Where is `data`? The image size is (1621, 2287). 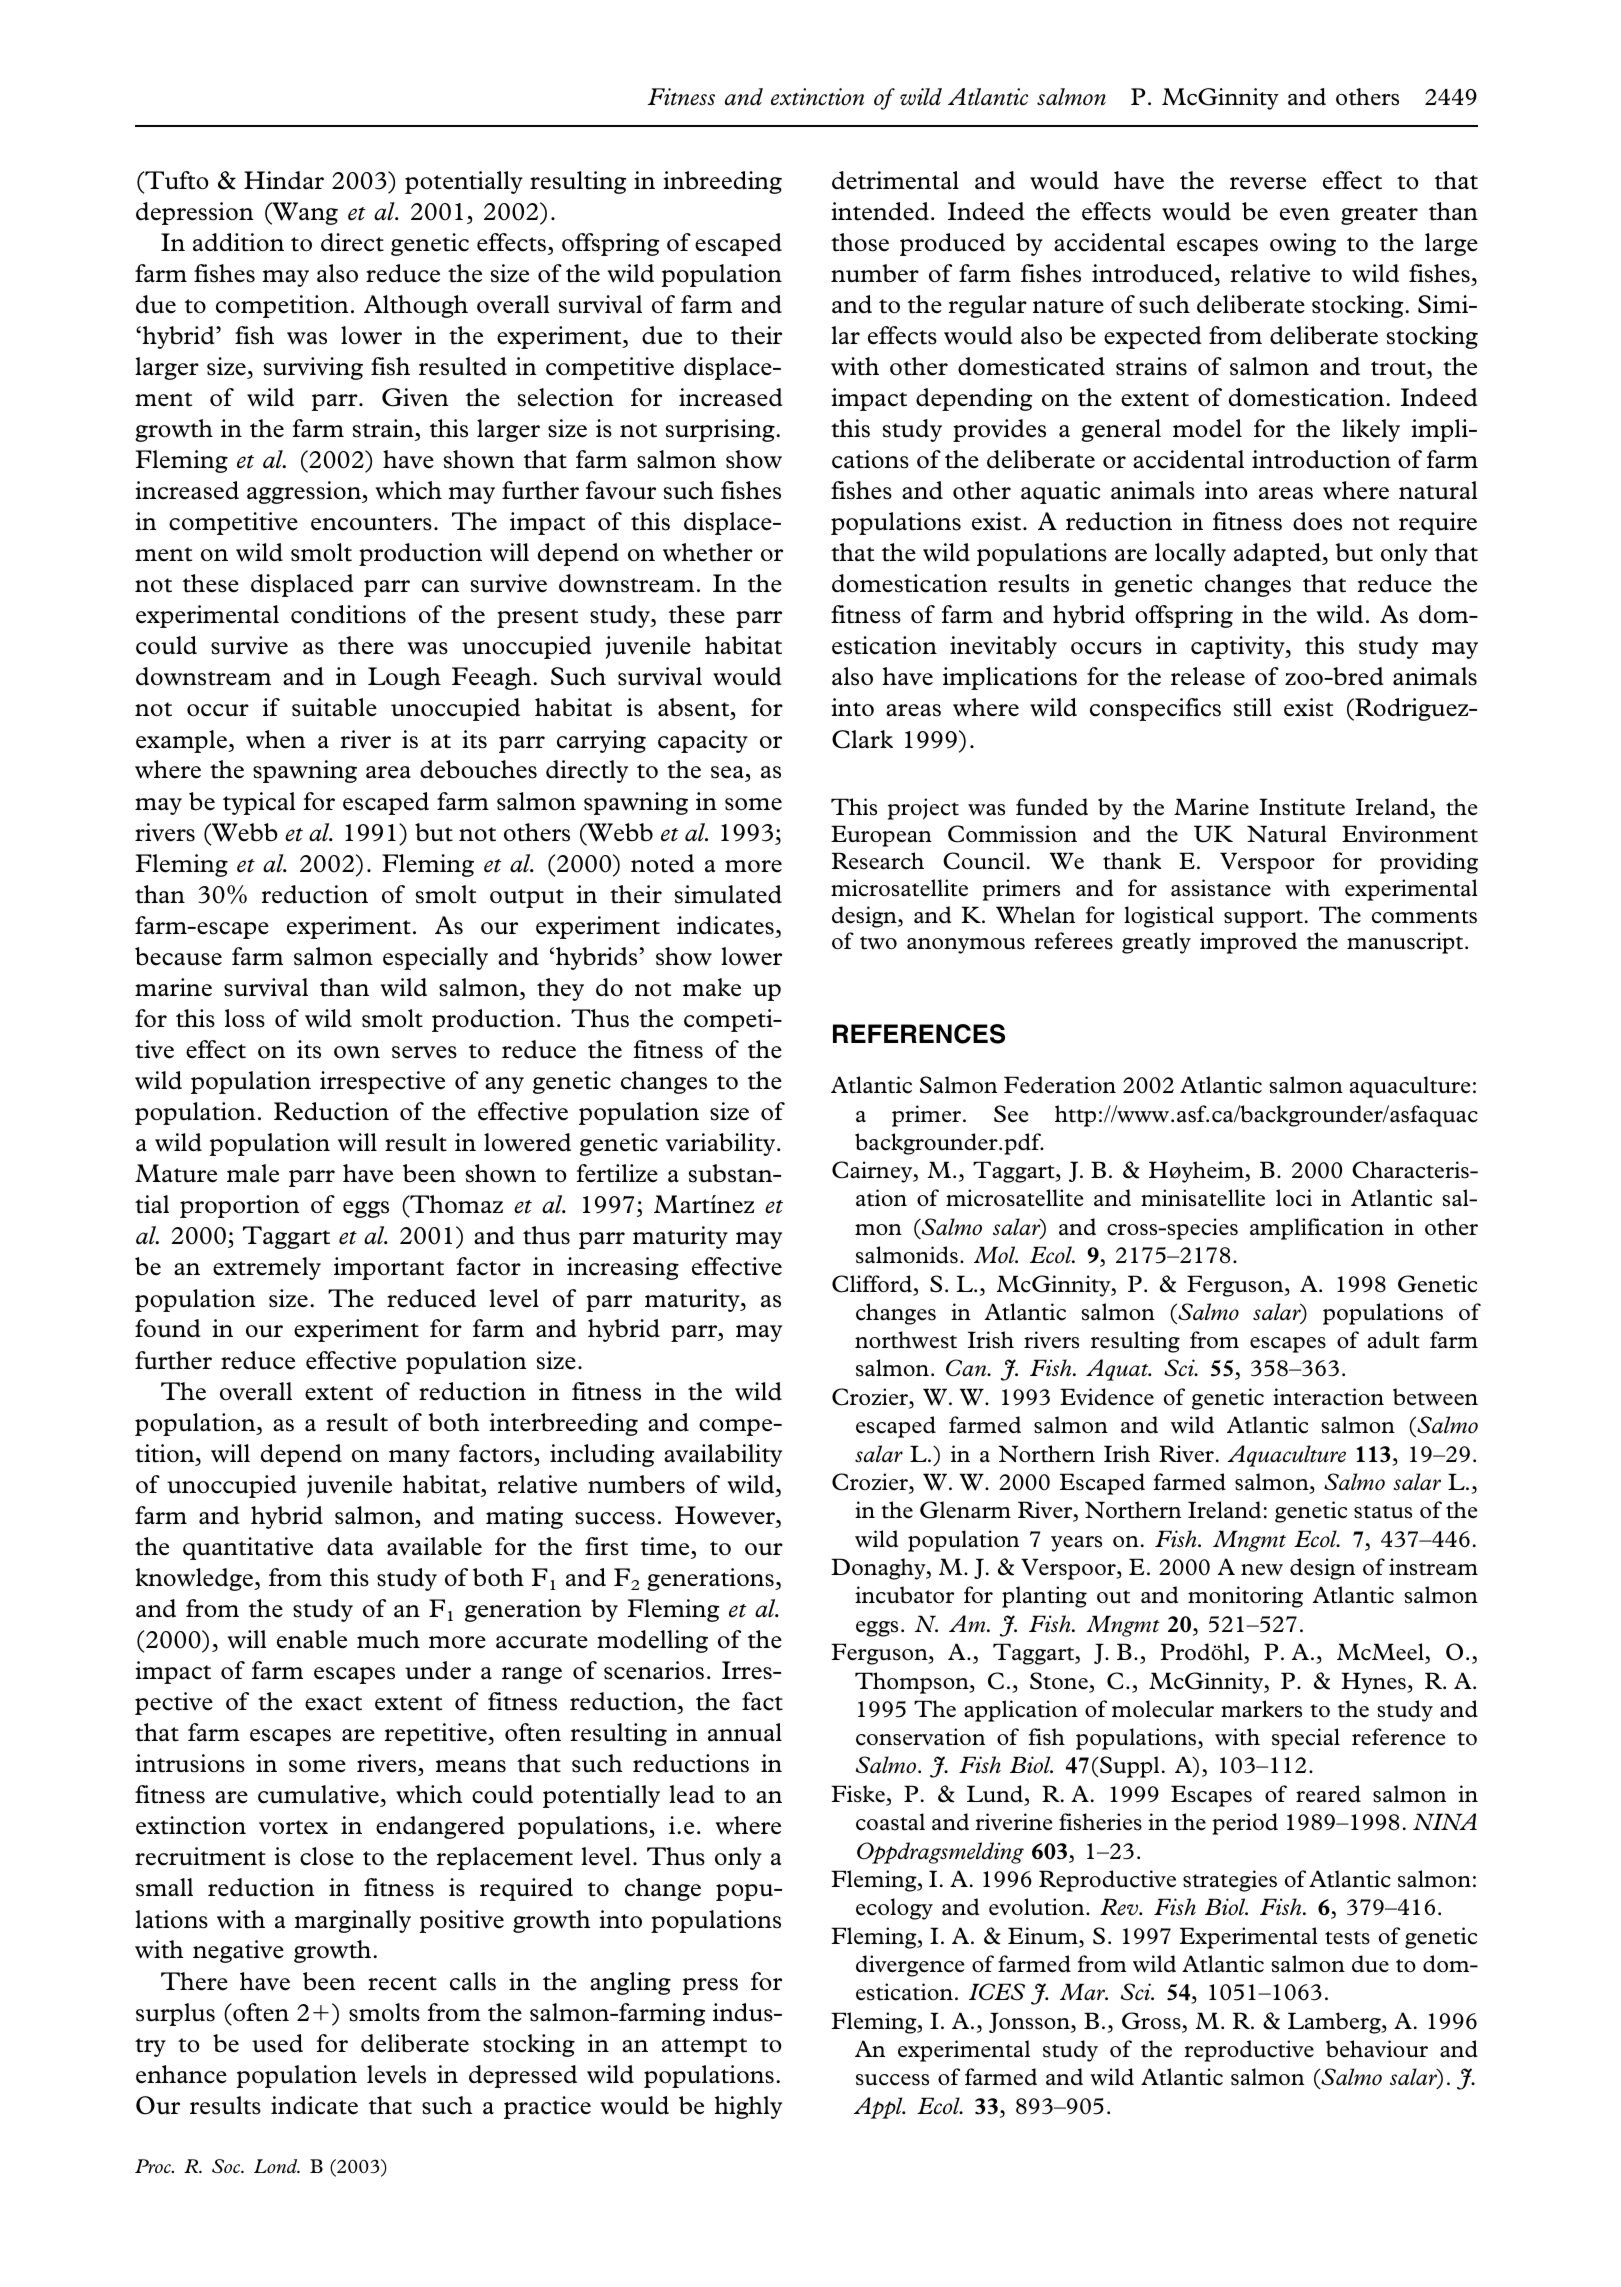
data is located at coordinates (350, 1546).
